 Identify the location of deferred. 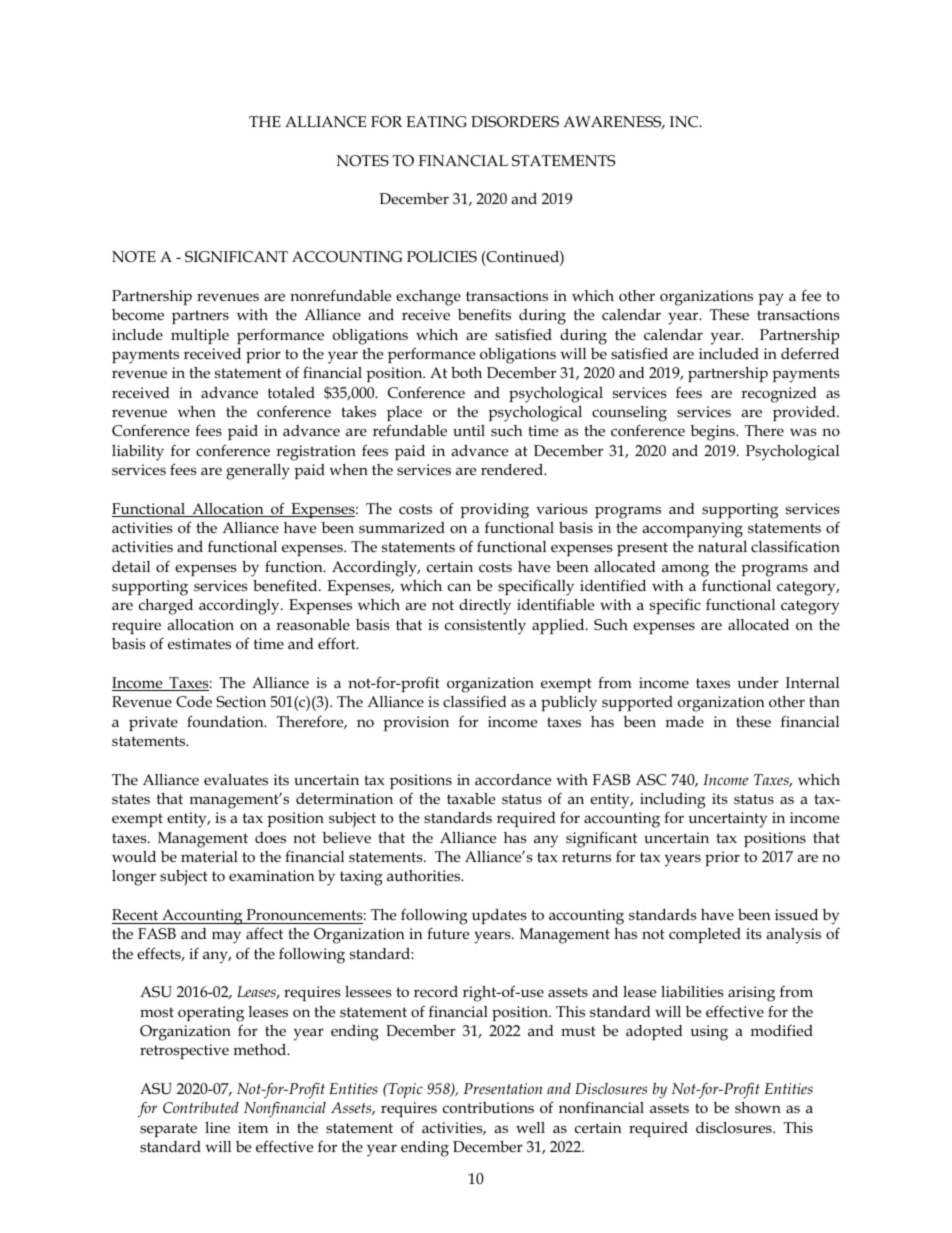
(810, 353).
